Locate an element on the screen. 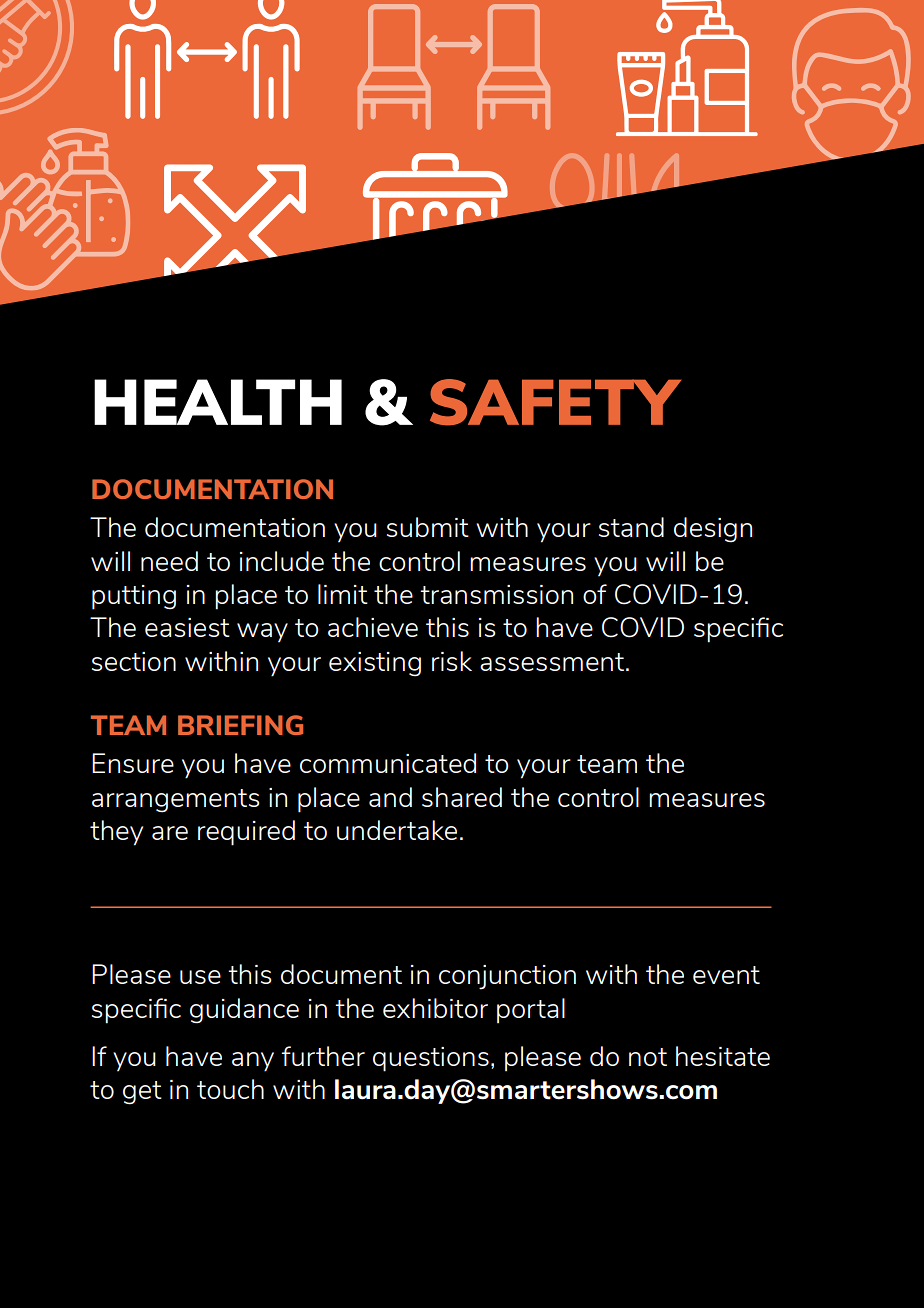 The image size is (924, 1308). not is located at coordinates (648, 1057).
